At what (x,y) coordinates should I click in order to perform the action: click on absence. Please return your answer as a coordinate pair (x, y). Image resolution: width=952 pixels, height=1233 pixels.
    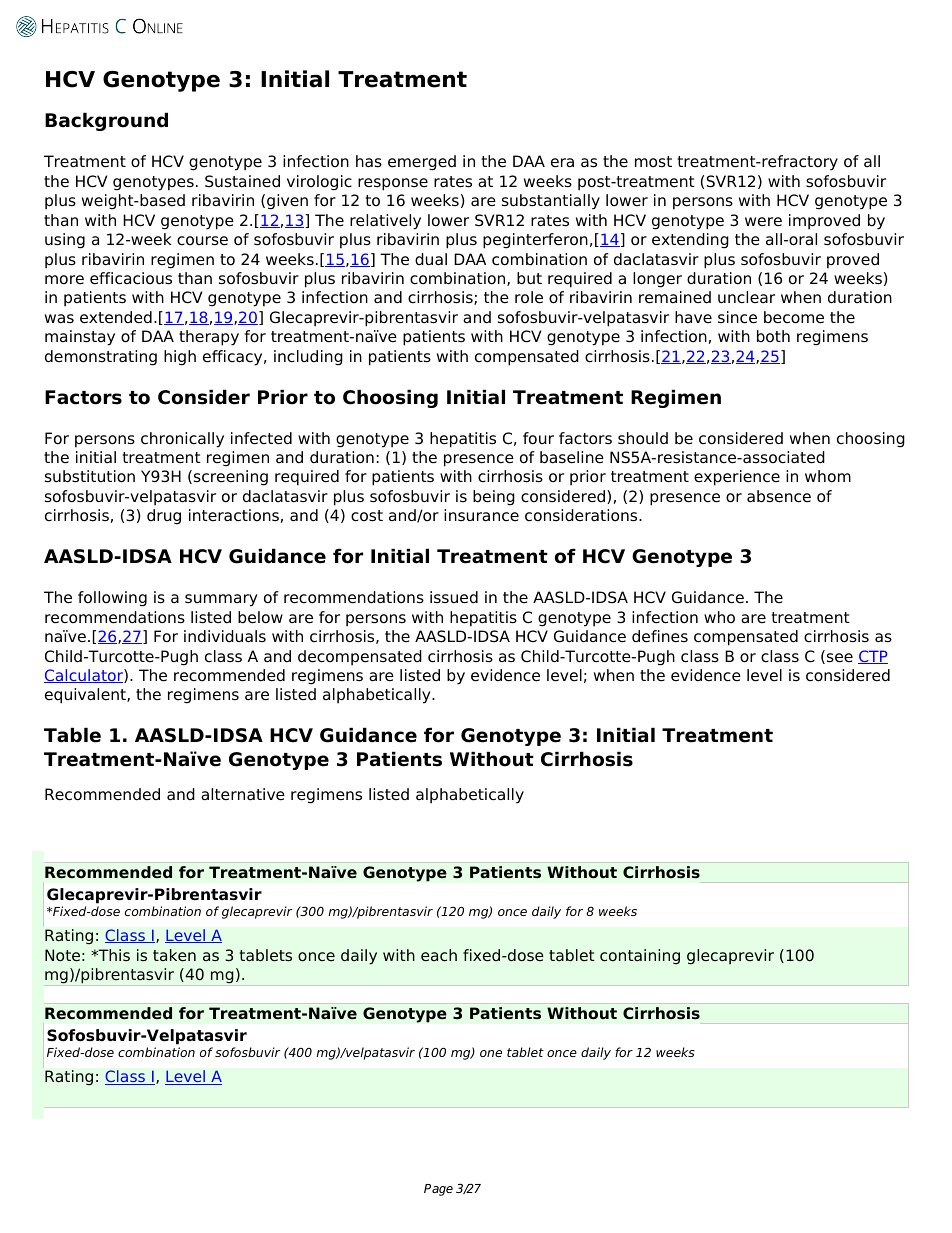
    Looking at the image, I should click on (779, 496).
